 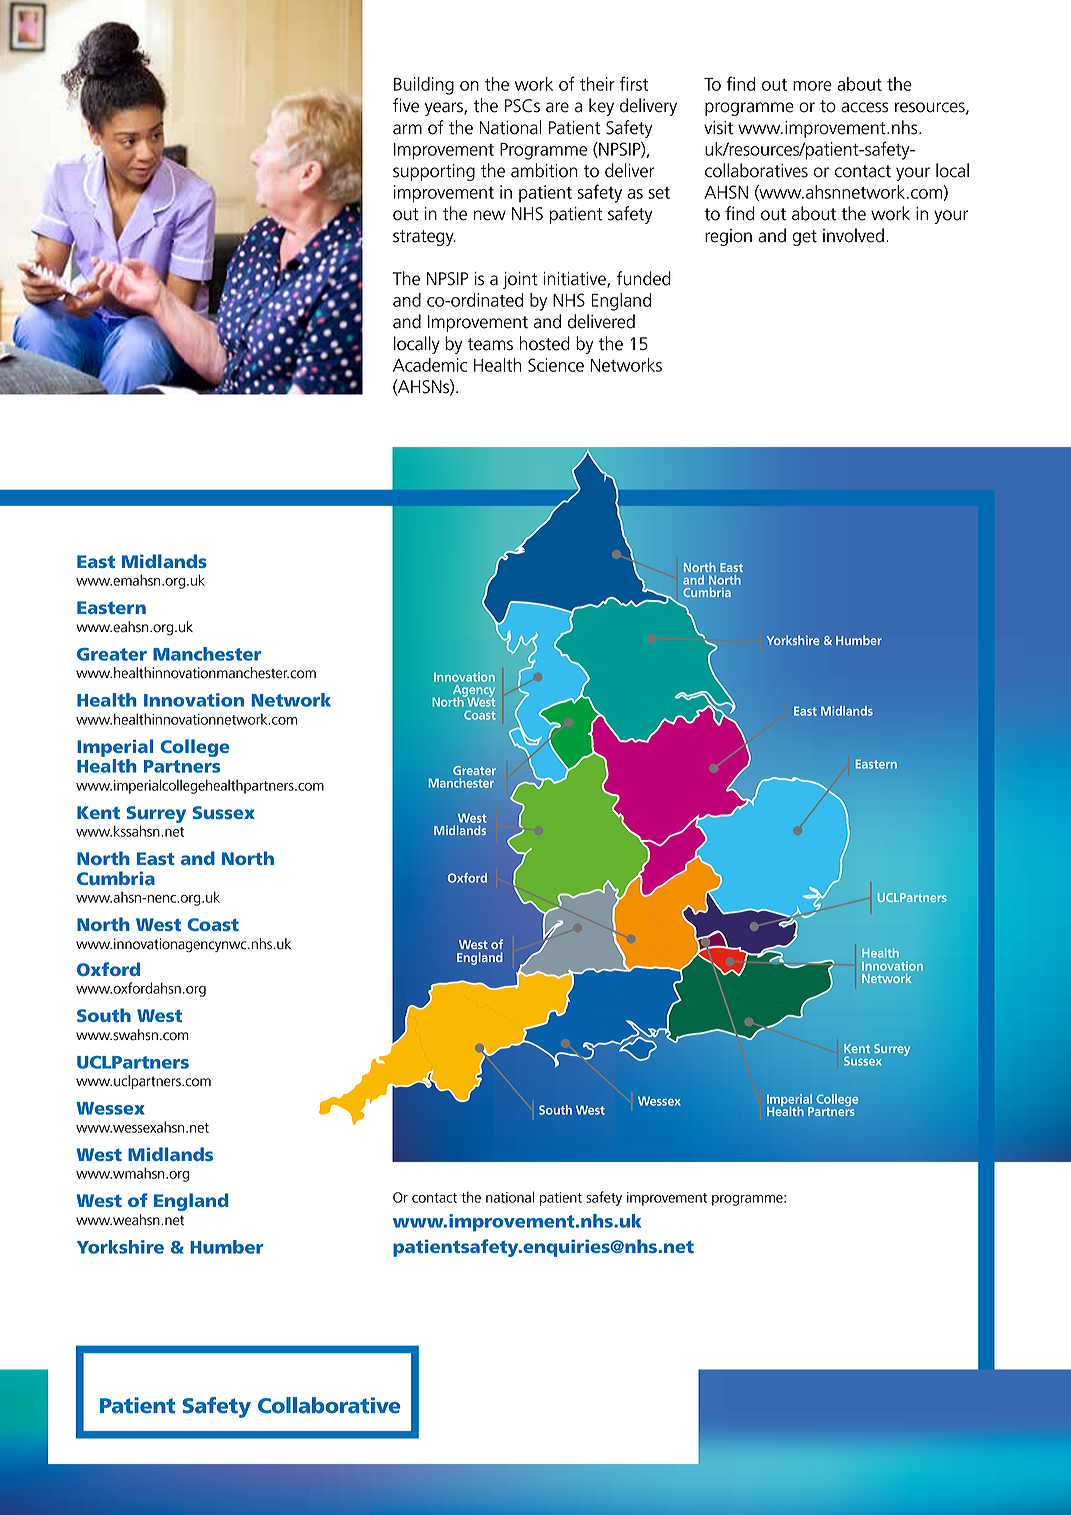 What do you see at coordinates (556, 365) in the document?
I see `Science` at bounding box center [556, 365].
